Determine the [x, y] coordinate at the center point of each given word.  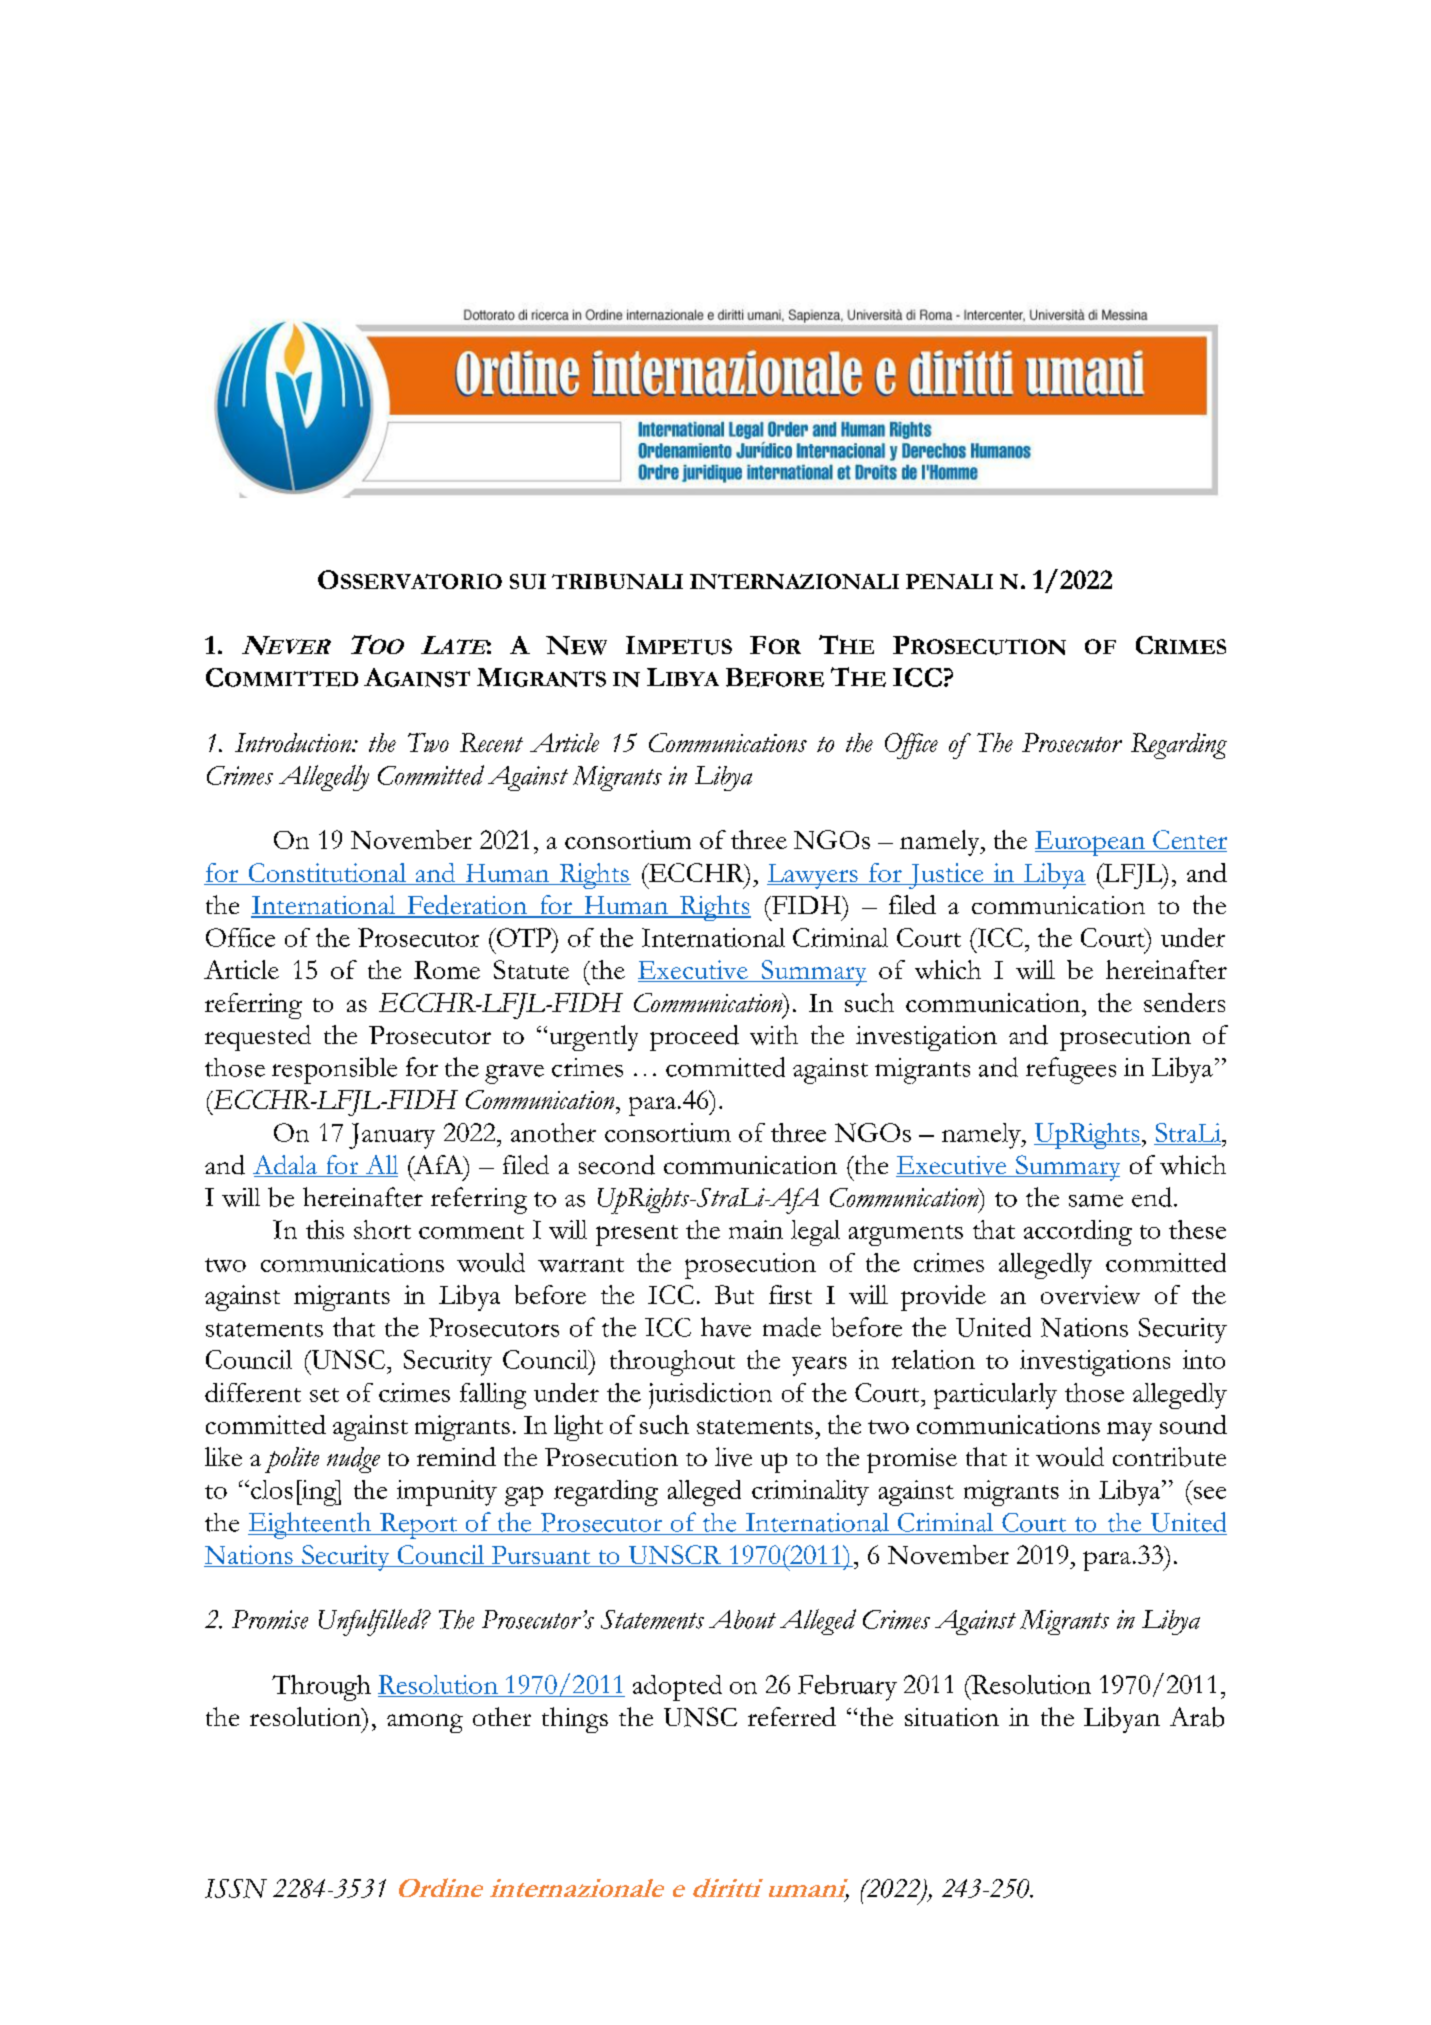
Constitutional [327, 874]
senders [1184, 1002]
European [1091, 843]
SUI [528, 581]
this [325, 1229]
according [1078, 1233]
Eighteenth [311, 1525]
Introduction [294, 742]
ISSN [236, 1888]
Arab [1197, 1717]
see [1210, 1493]
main [756, 1229]
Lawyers [813, 876]
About [742, 1619]
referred [792, 1716]
